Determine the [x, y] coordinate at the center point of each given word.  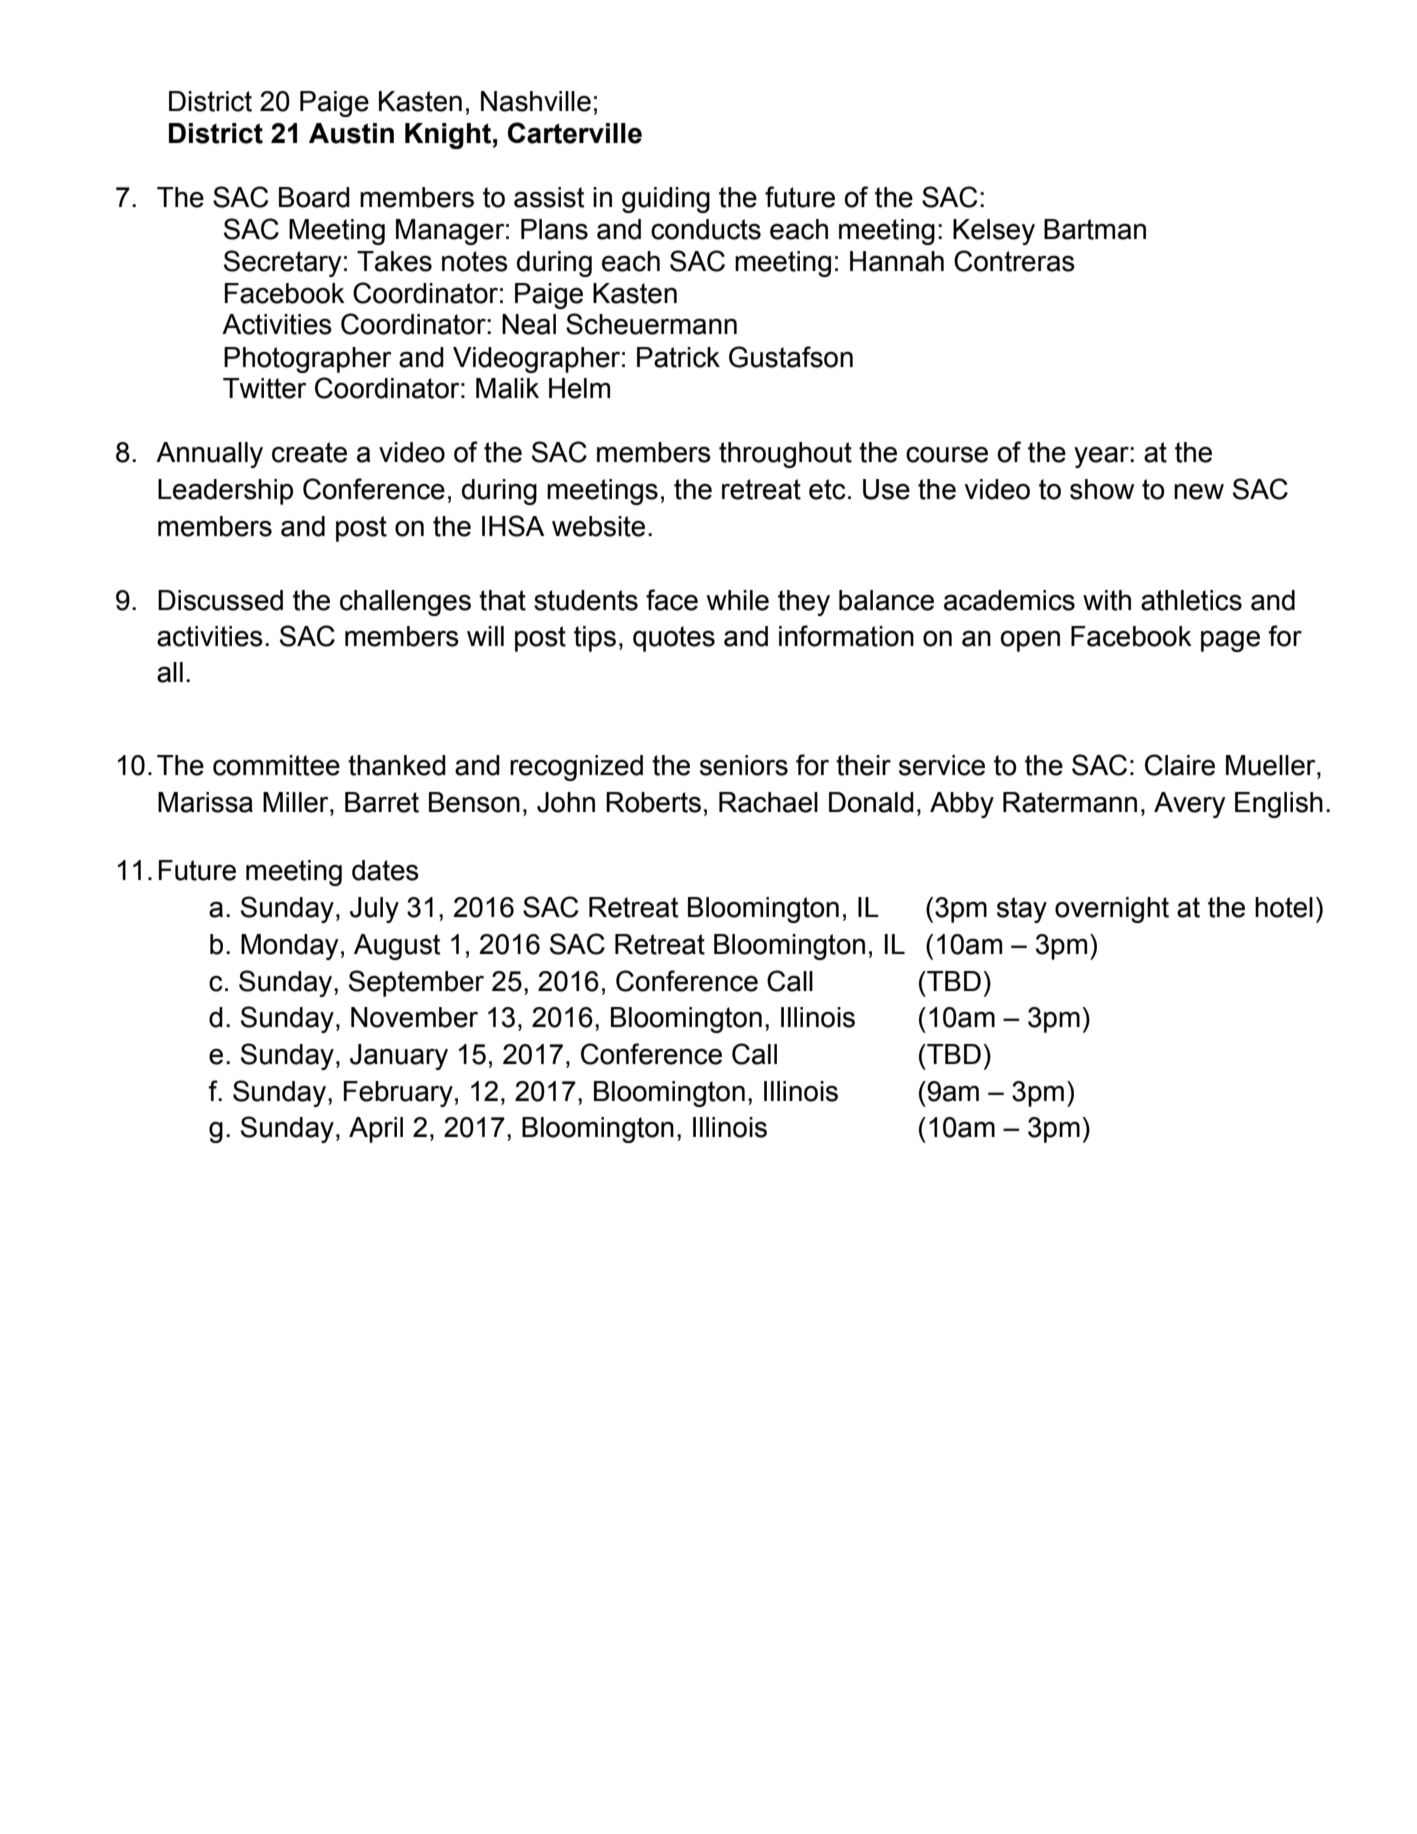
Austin [351, 133]
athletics [1191, 600]
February [398, 1094]
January [399, 1057]
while [738, 600]
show [1102, 489]
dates [385, 870]
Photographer [307, 360]
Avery [1190, 805]
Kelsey [994, 232]
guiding [666, 200]
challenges [405, 603]
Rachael [768, 802]
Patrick [678, 357]
